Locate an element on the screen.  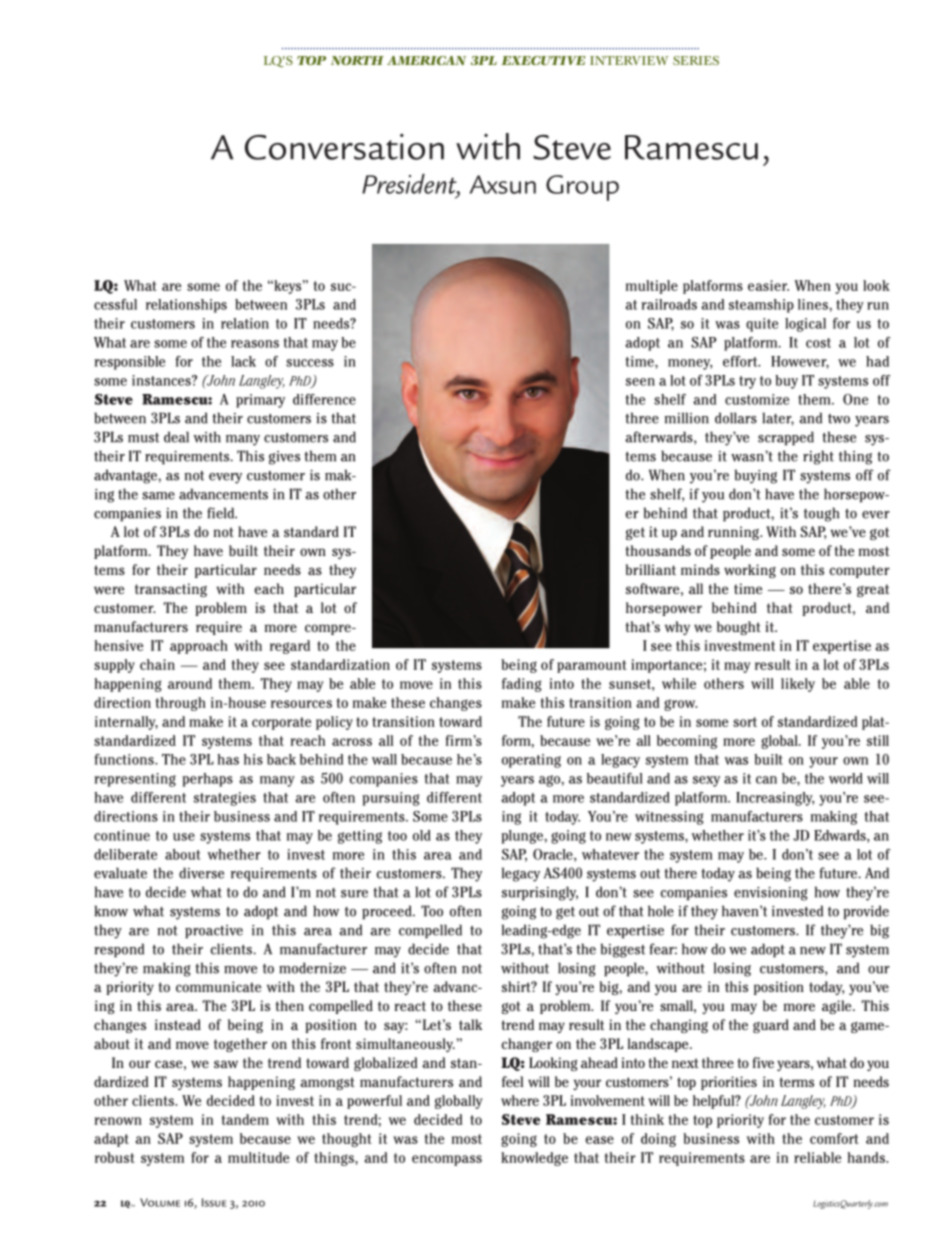
seen is located at coordinates (640, 382).
